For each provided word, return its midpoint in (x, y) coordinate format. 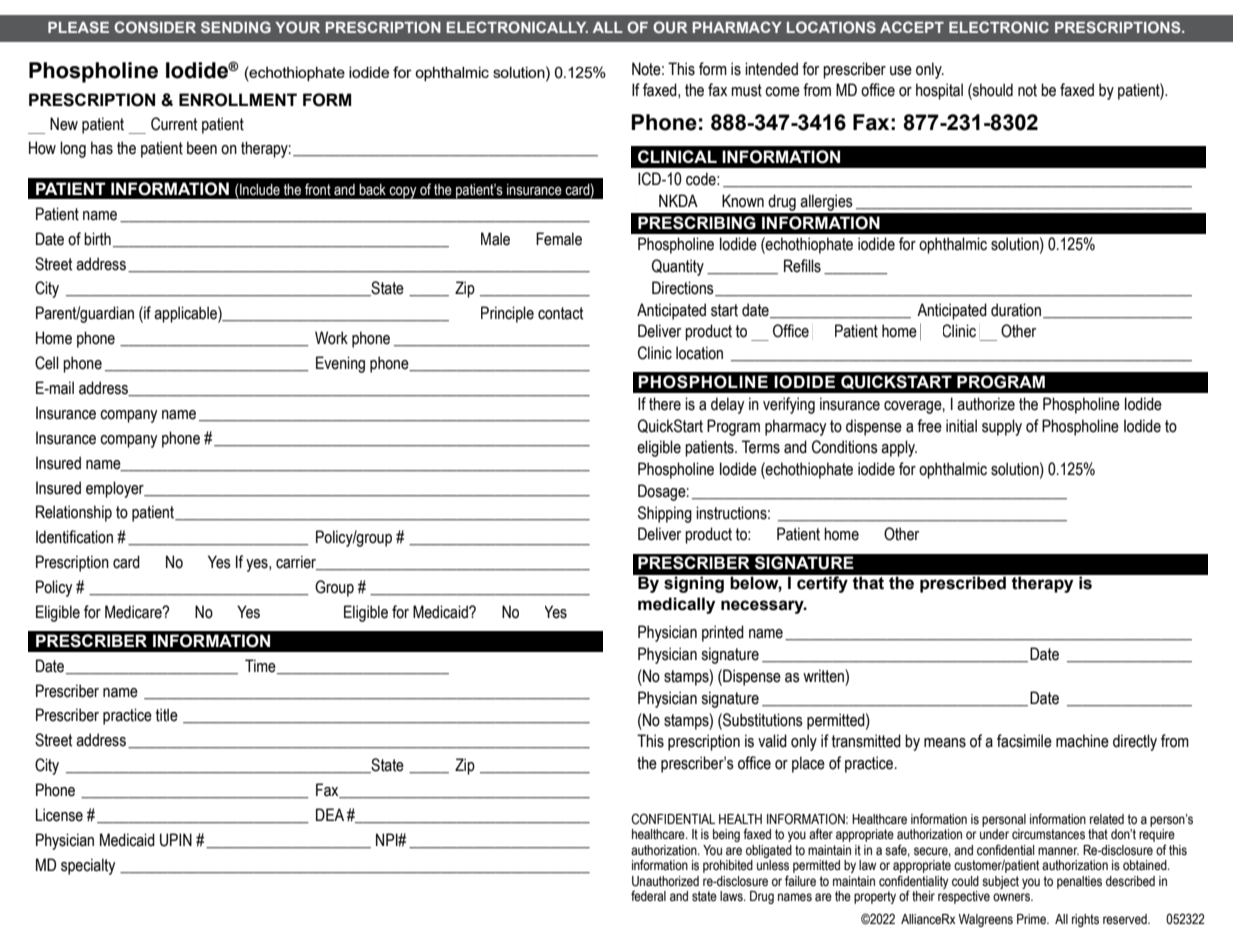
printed (723, 633)
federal (648, 896)
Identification (74, 537)
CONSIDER (155, 27)
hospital (939, 91)
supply (1002, 427)
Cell (47, 363)
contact (560, 313)
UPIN (176, 840)
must (746, 90)
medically (676, 605)
